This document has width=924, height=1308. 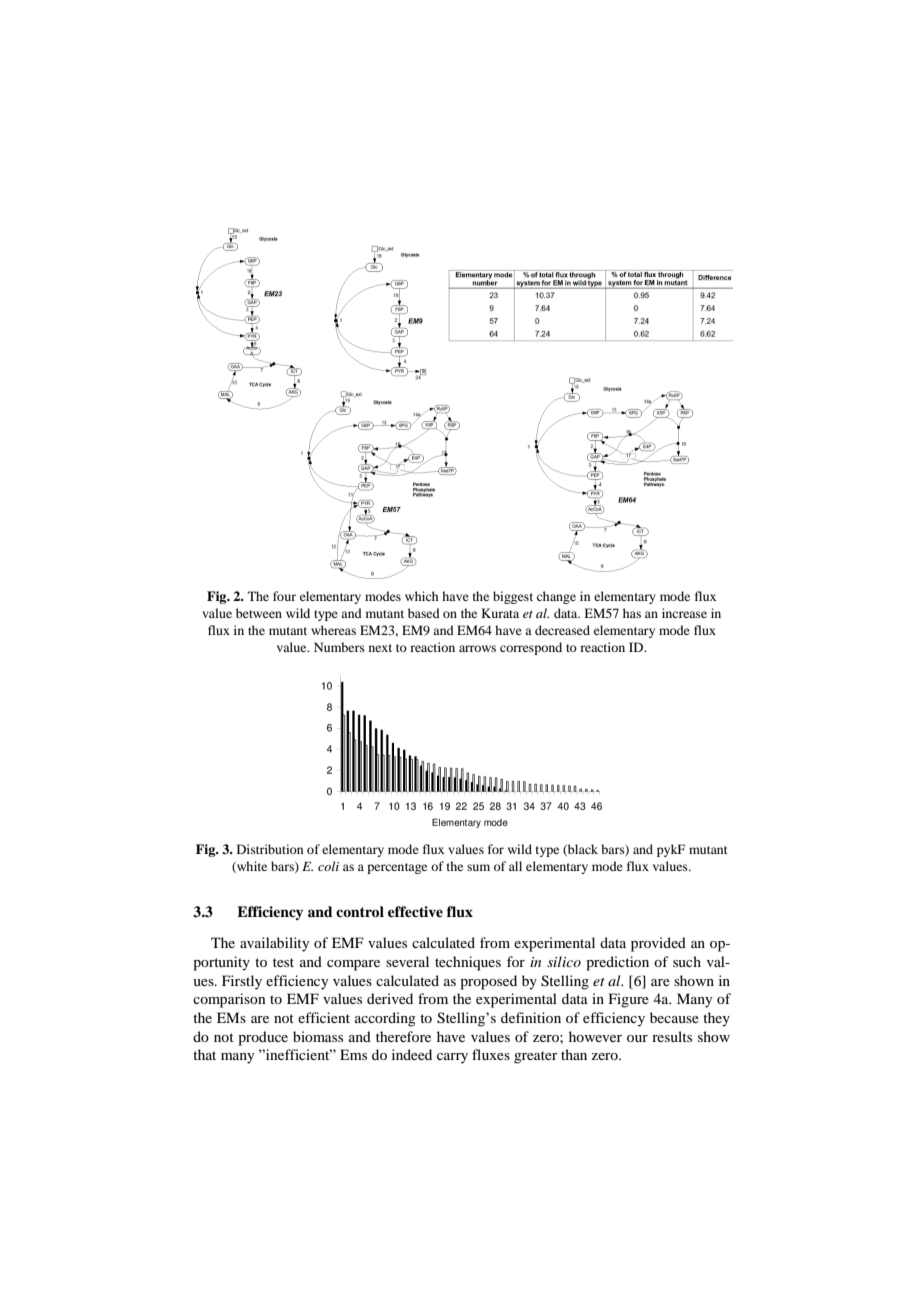 I want to click on based, so click(x=424, y=613).
